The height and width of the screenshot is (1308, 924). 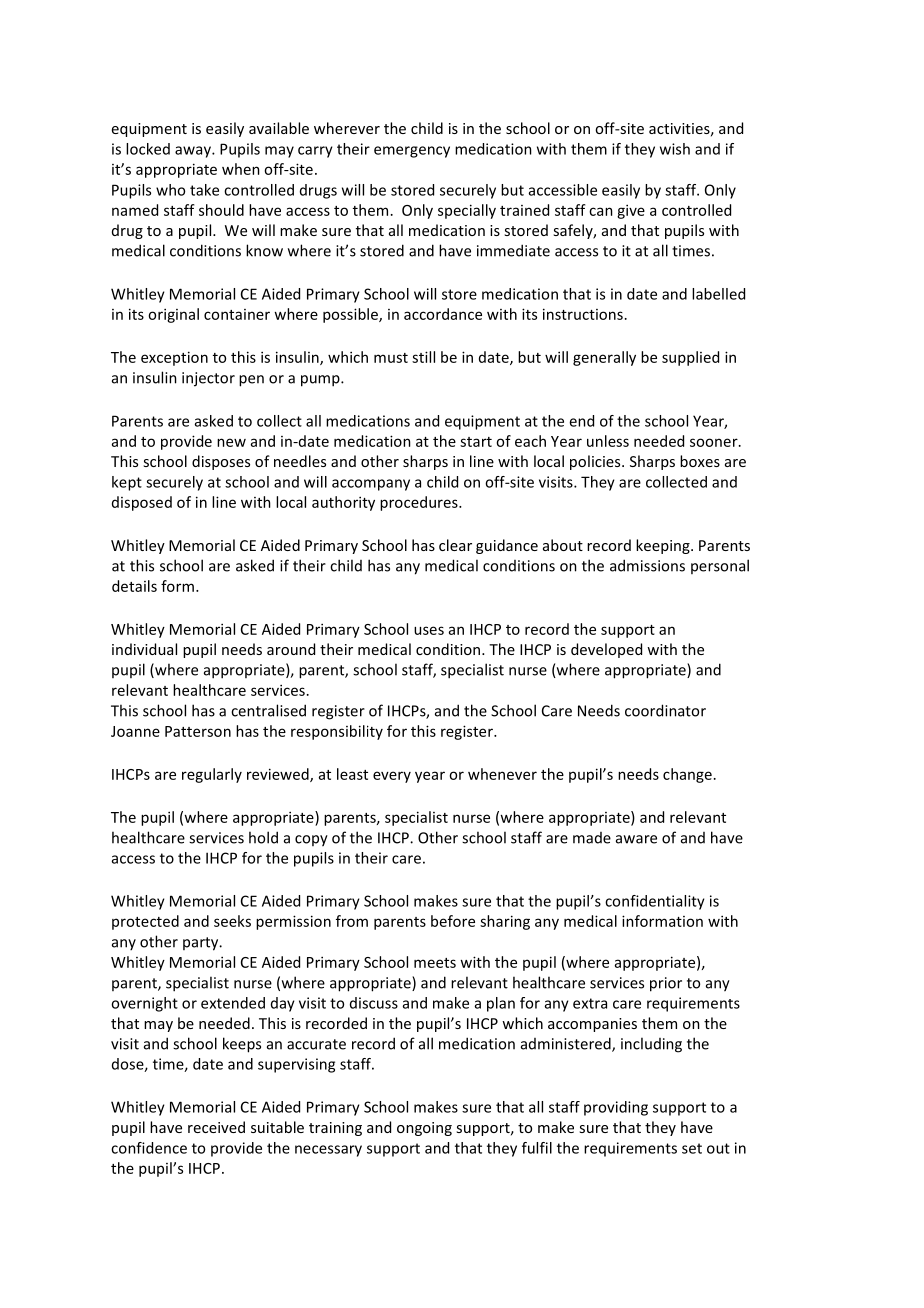 I want to click on developed, so click(x=606, y=650).
